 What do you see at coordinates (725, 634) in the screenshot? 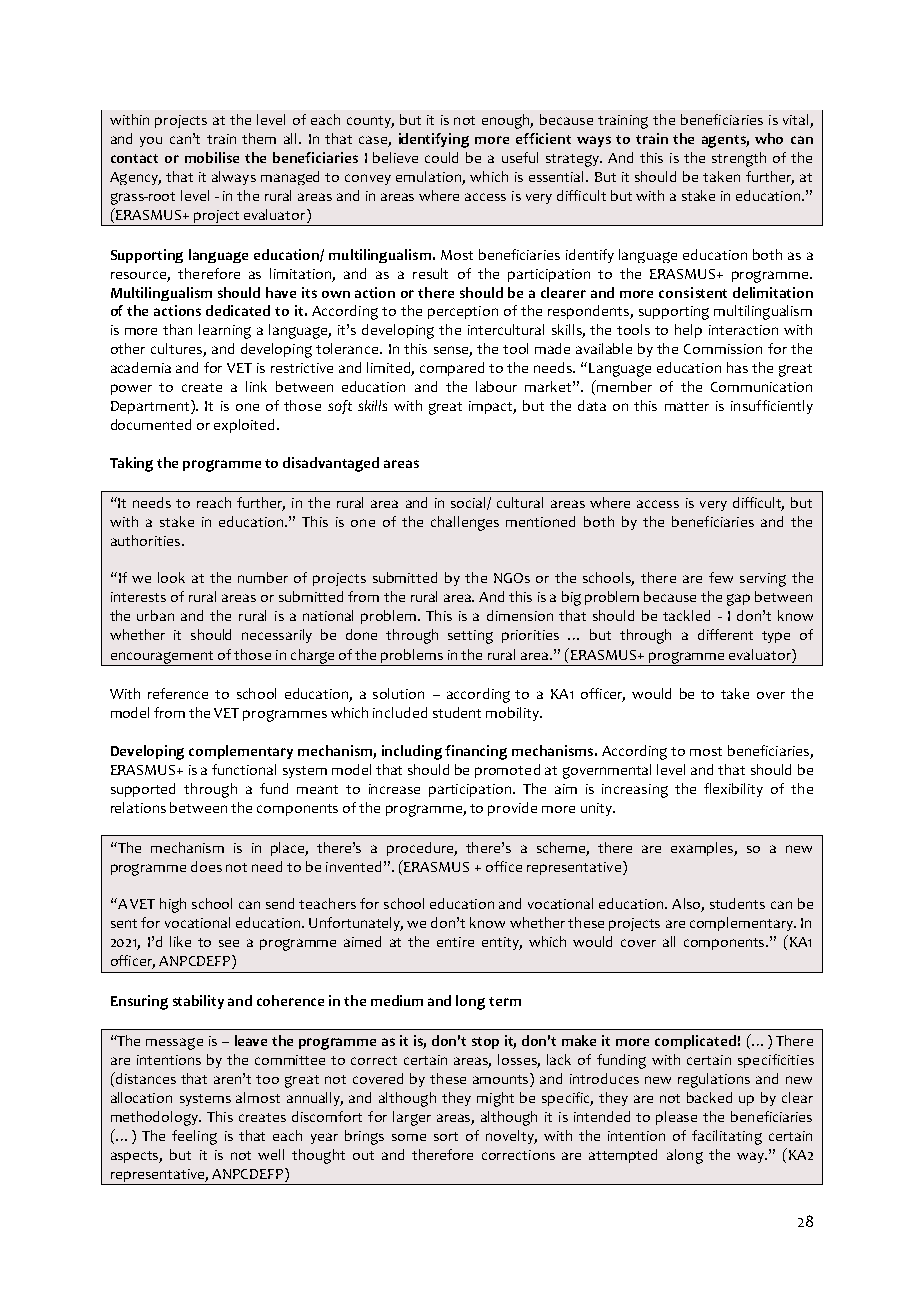
I see `different` at bounding box center [725, 634].
